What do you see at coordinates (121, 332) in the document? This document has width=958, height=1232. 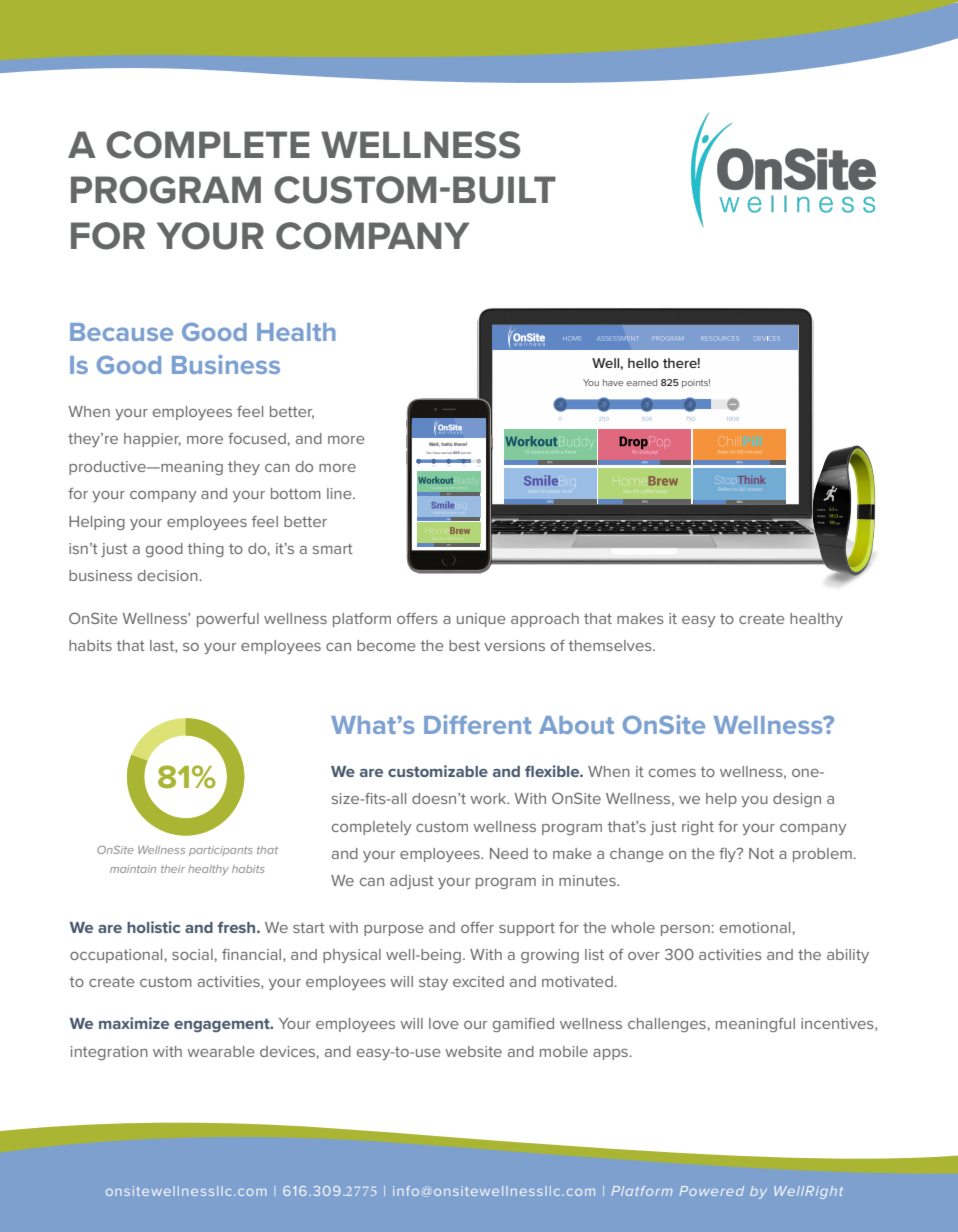 I see `Because` at bounding box center [121, 332].
